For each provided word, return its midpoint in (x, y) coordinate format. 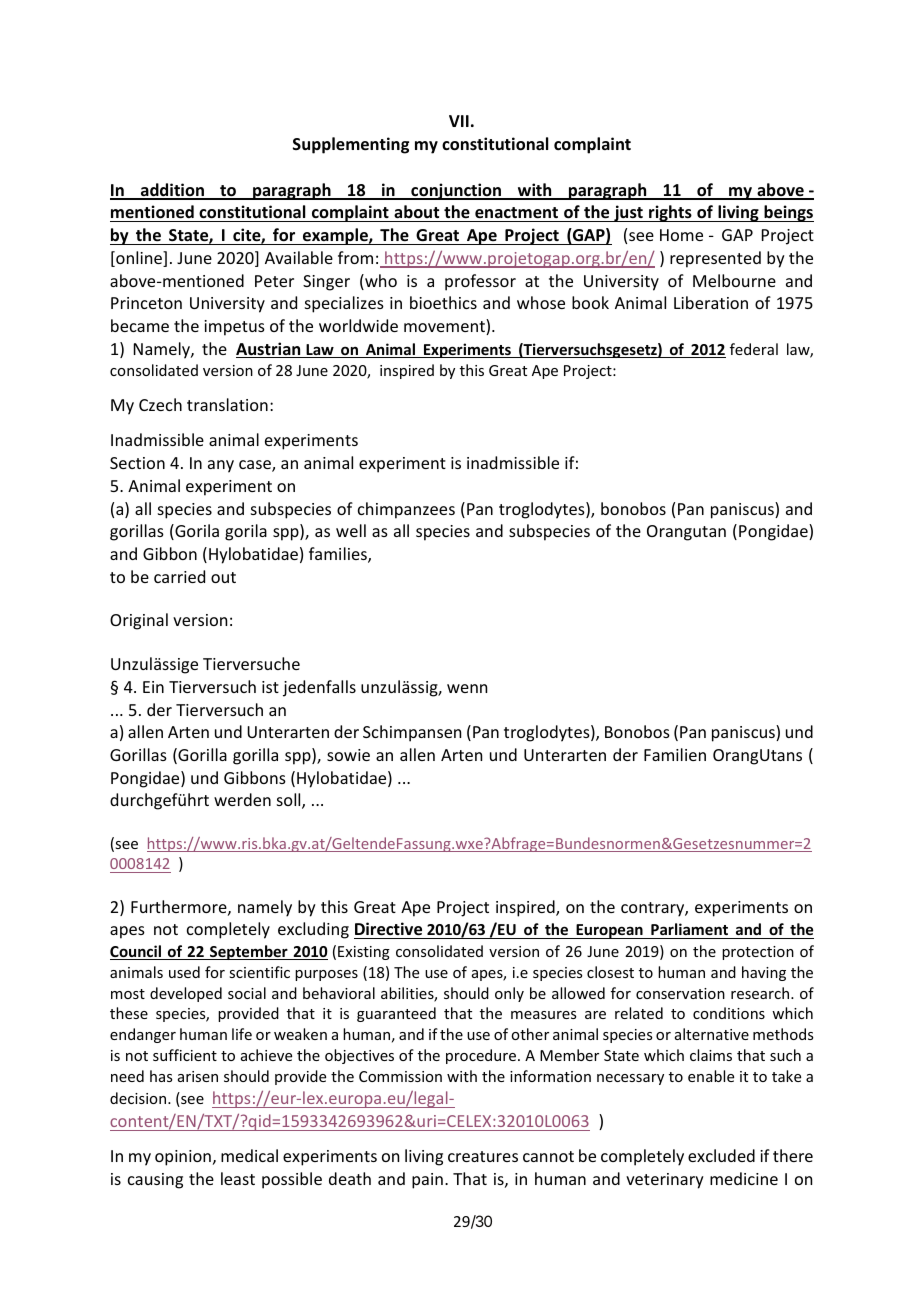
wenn (467, 688)
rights (670, 213)
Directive (389, 930)
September (249, 952)
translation (227, 404)
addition (172, 191)
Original (139, 621)
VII (459, 121)
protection (758, 953)
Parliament (690, 931)
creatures (483, 1156)
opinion (183, 1158)
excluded (721, 1155)
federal (754, 349)
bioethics (443, 302)
